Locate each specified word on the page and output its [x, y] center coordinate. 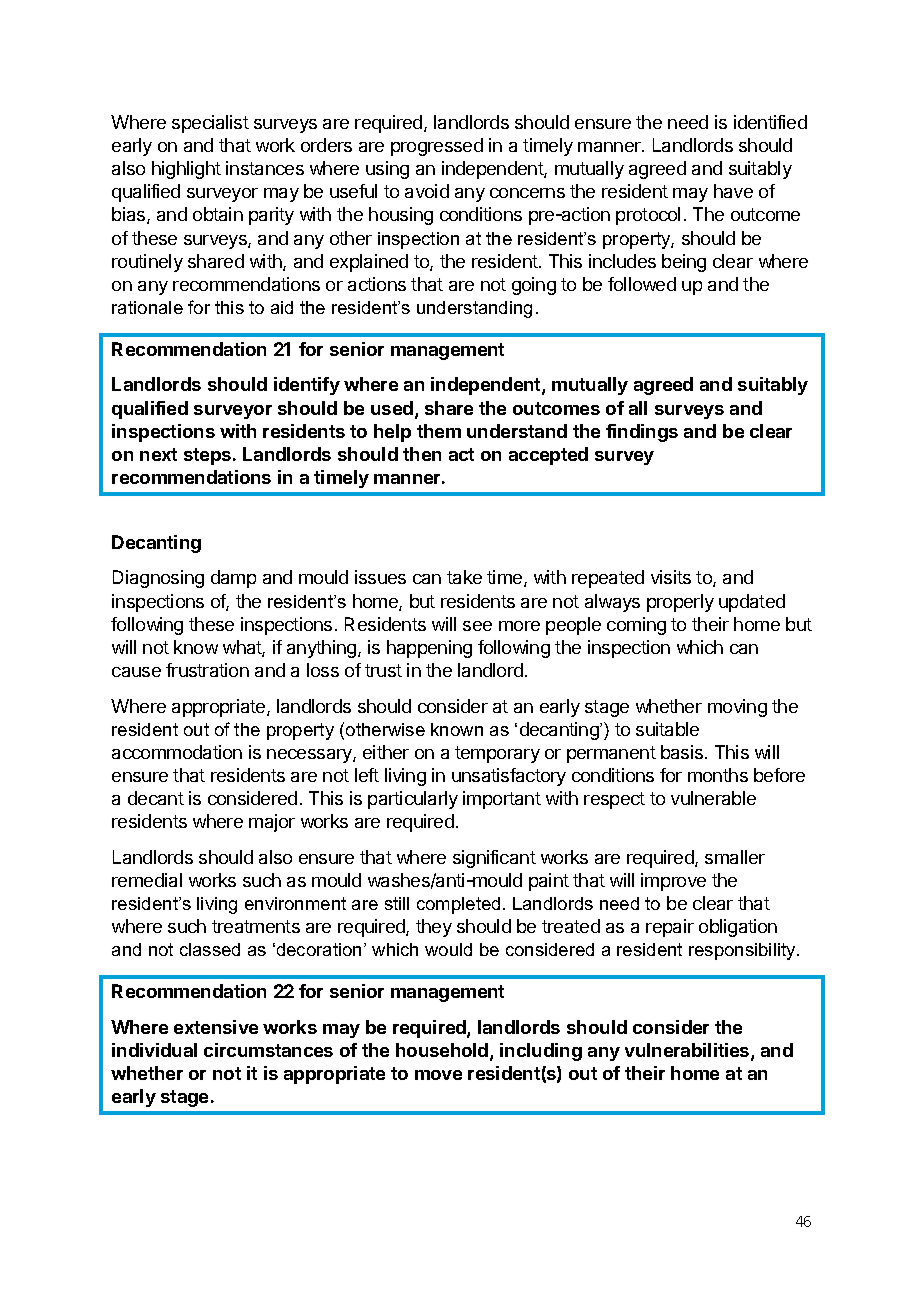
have [733, 191]
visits [671, 577]
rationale [147, 307]
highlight [186, 170]
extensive [216, 1027]
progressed [437, 147]
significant [494, 859]
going [534, 286]
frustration [207, 670]
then [422, 454]
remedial [147, 880]
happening [429, 649]
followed [642, 284]
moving [737, 708]
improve [673, 882]
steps [209, 456]
